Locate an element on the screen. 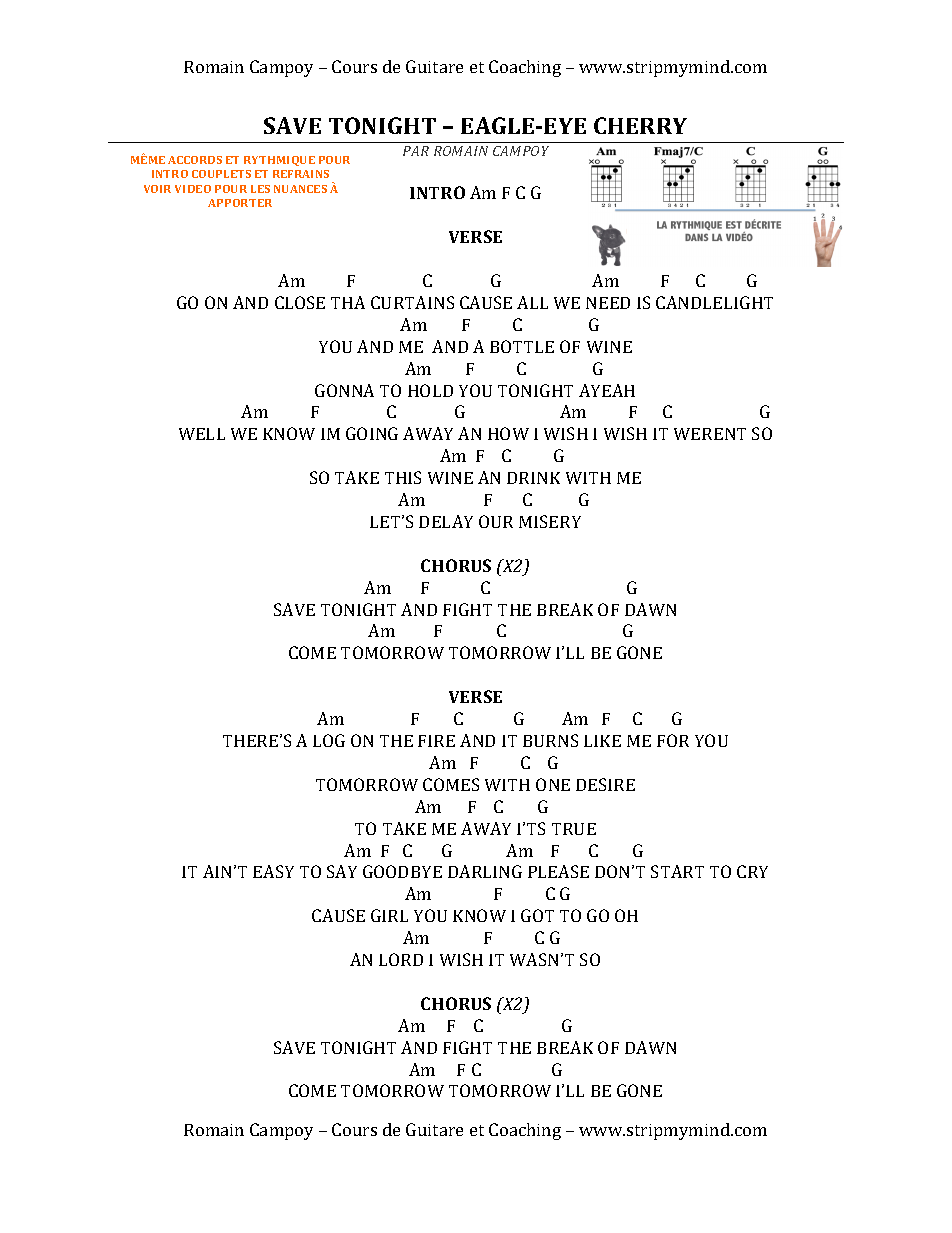 Image resolution: width=952 pixels, height=1233 pixels. LORD is located at coordinates (401, 959).
